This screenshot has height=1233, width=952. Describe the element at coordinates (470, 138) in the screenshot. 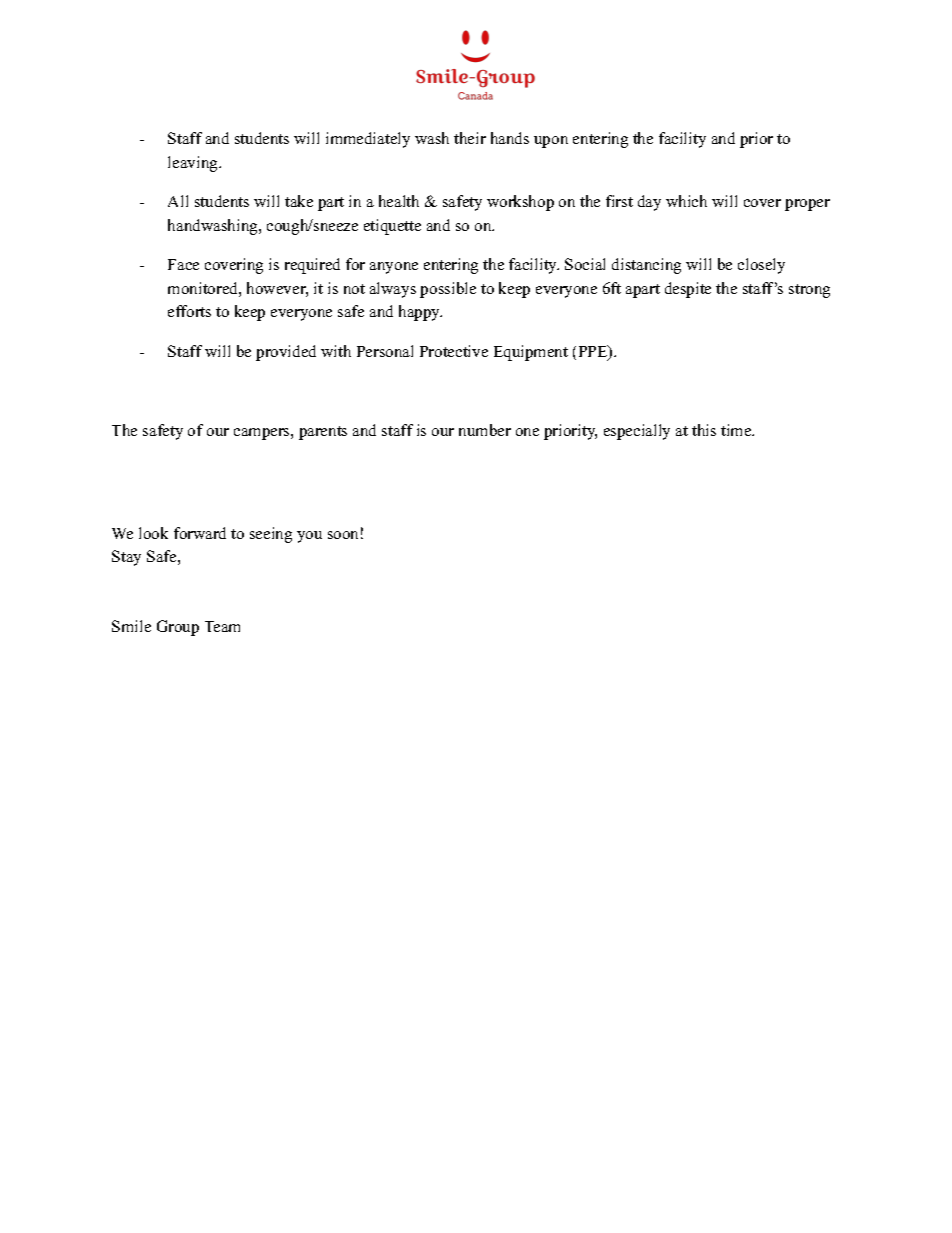

I see `their` at that location.
